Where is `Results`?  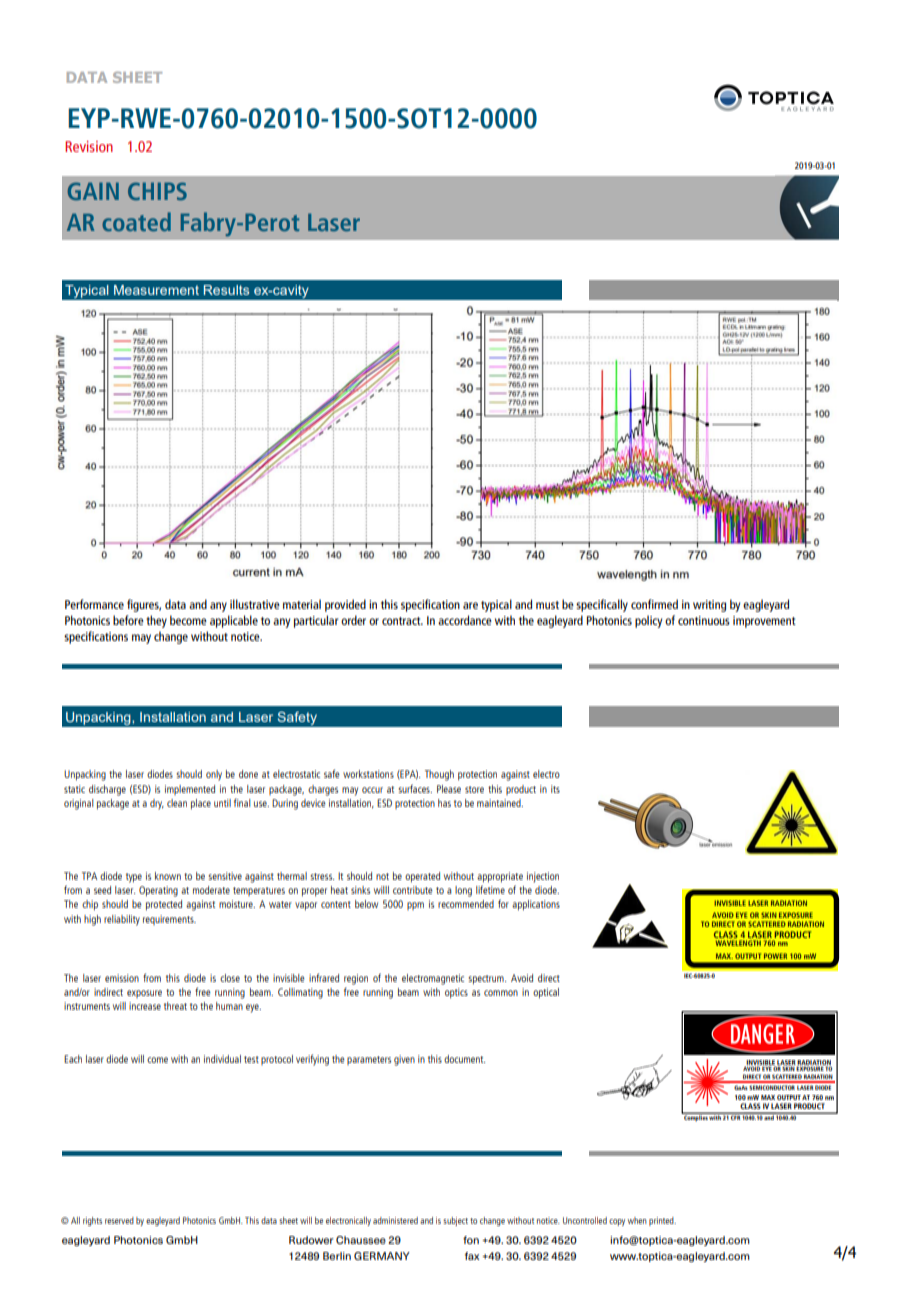
Results is located at coordinates (226, 290).
